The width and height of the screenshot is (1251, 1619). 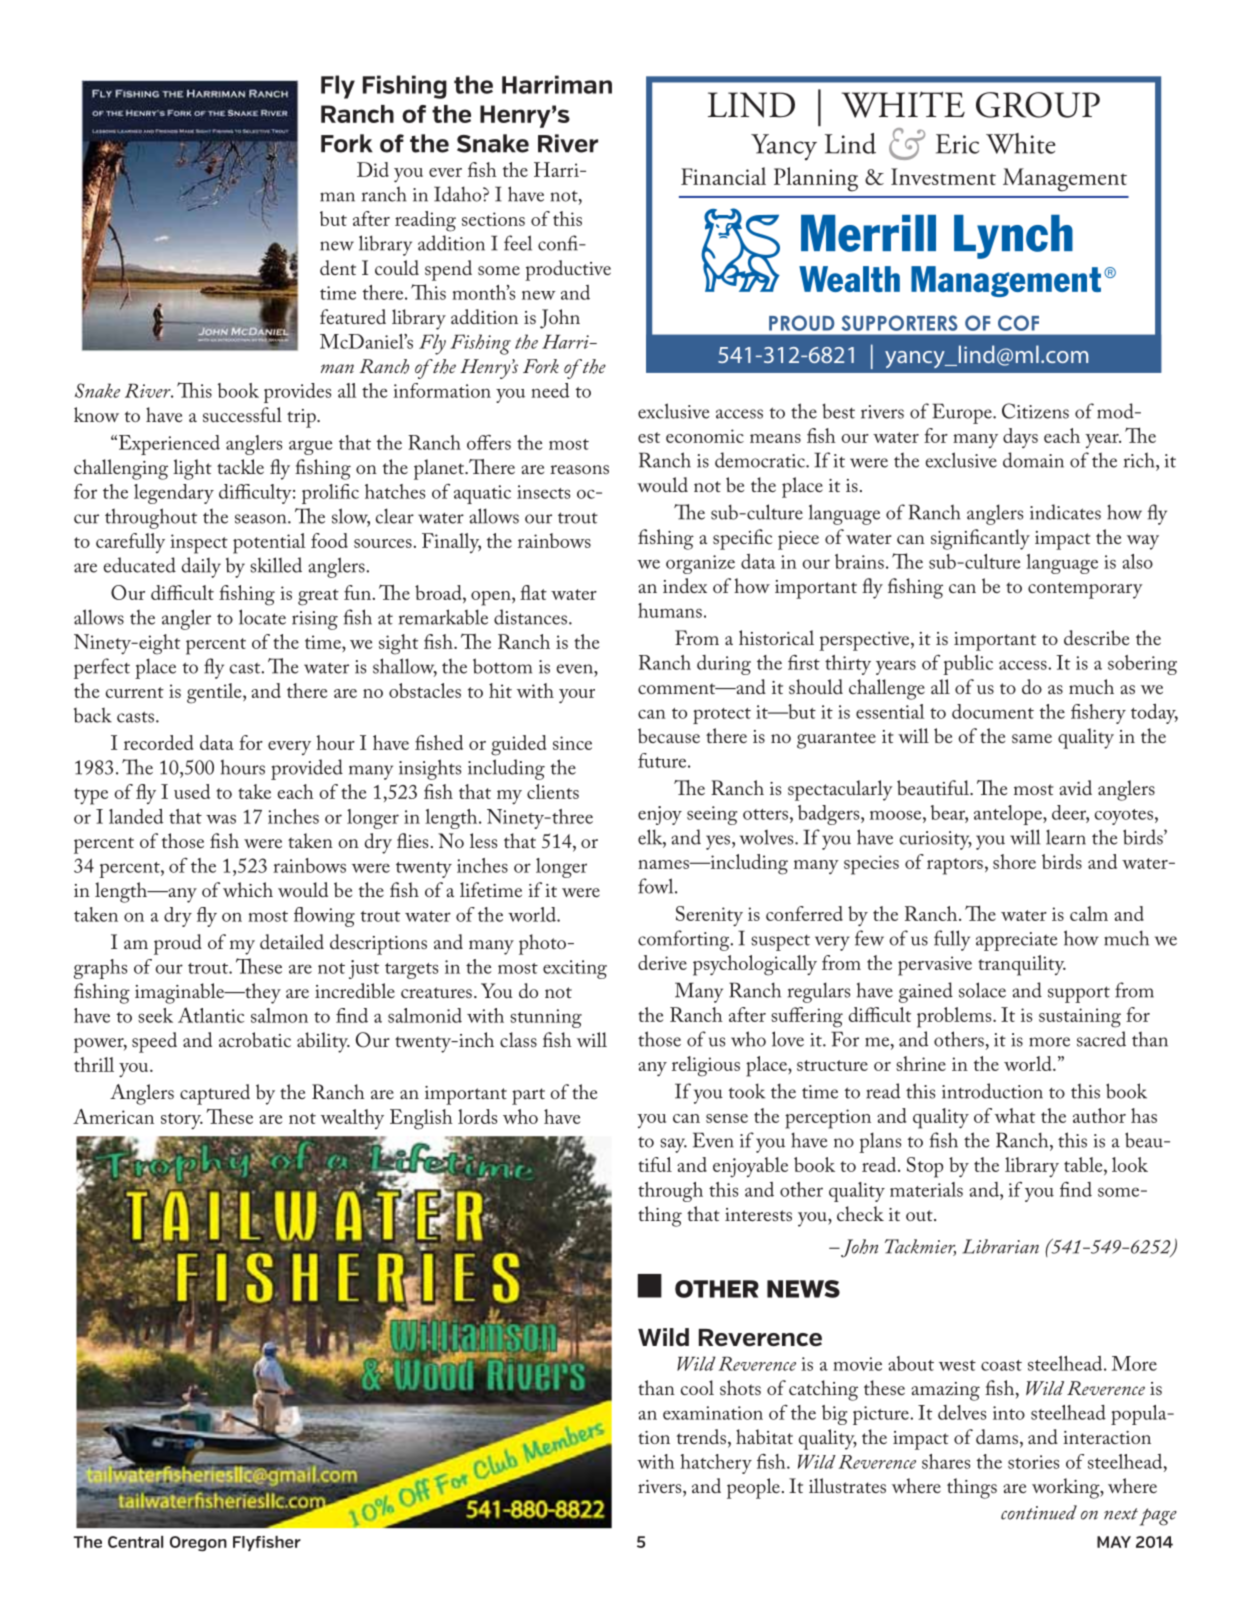 I want to click on continued, so click(x=1039, y=1512).
